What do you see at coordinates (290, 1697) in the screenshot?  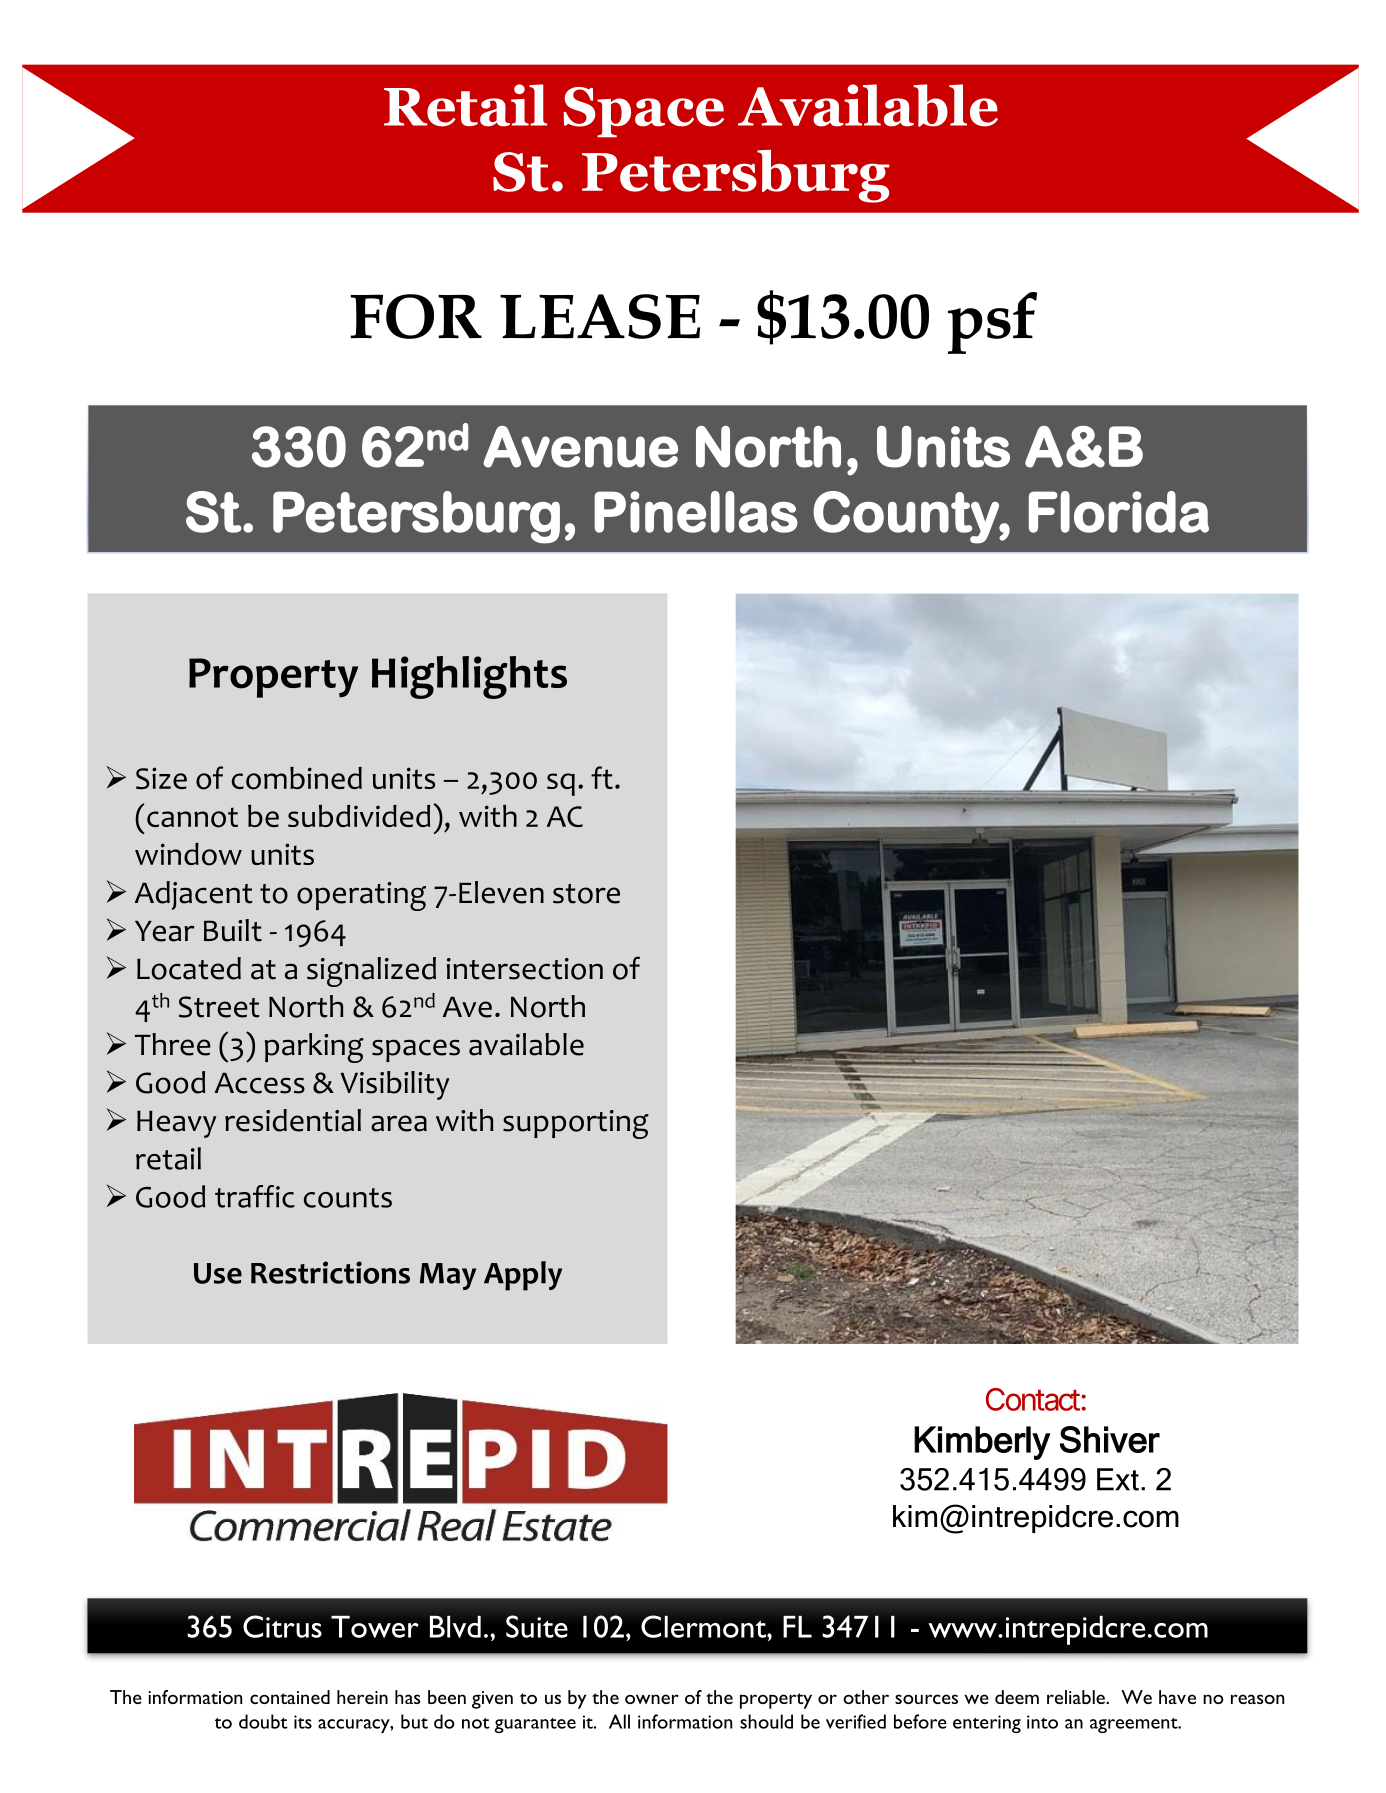 I see `contained` at bounding box center [290, 1697].
